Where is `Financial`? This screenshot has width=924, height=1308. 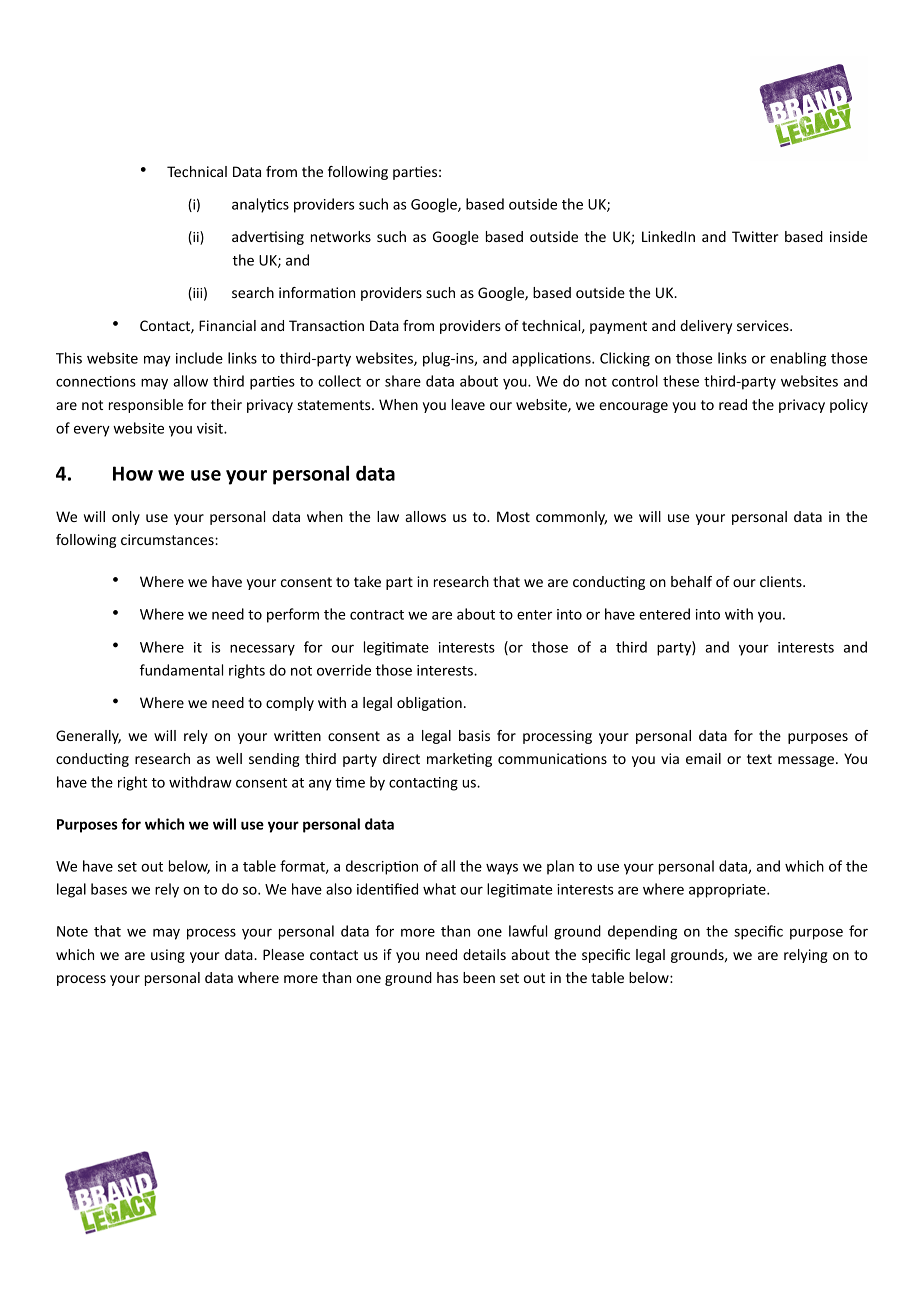
Financial is located at coordinates (227, 325).
